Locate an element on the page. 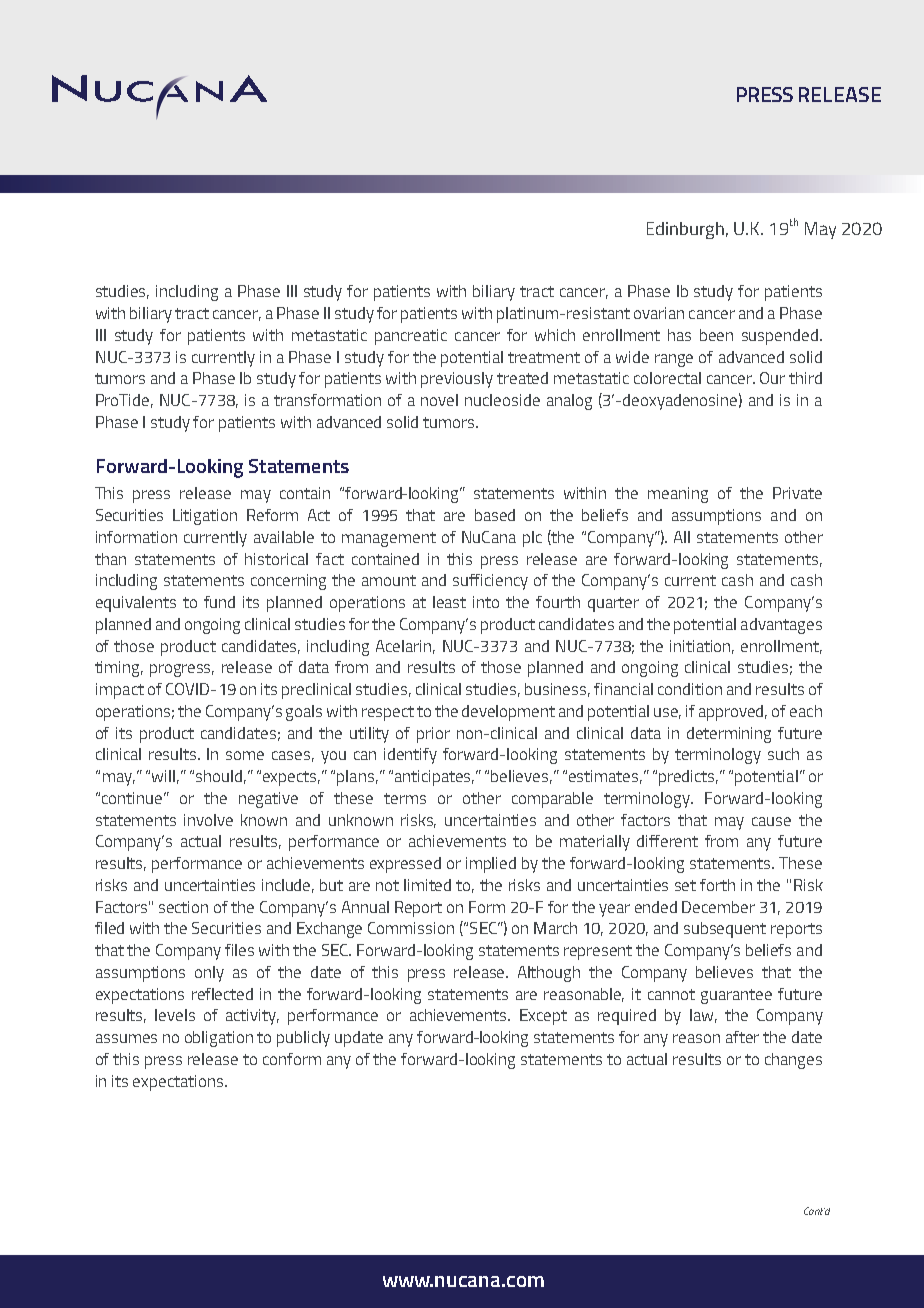  obligation is located at coordinates (219, 1039).
